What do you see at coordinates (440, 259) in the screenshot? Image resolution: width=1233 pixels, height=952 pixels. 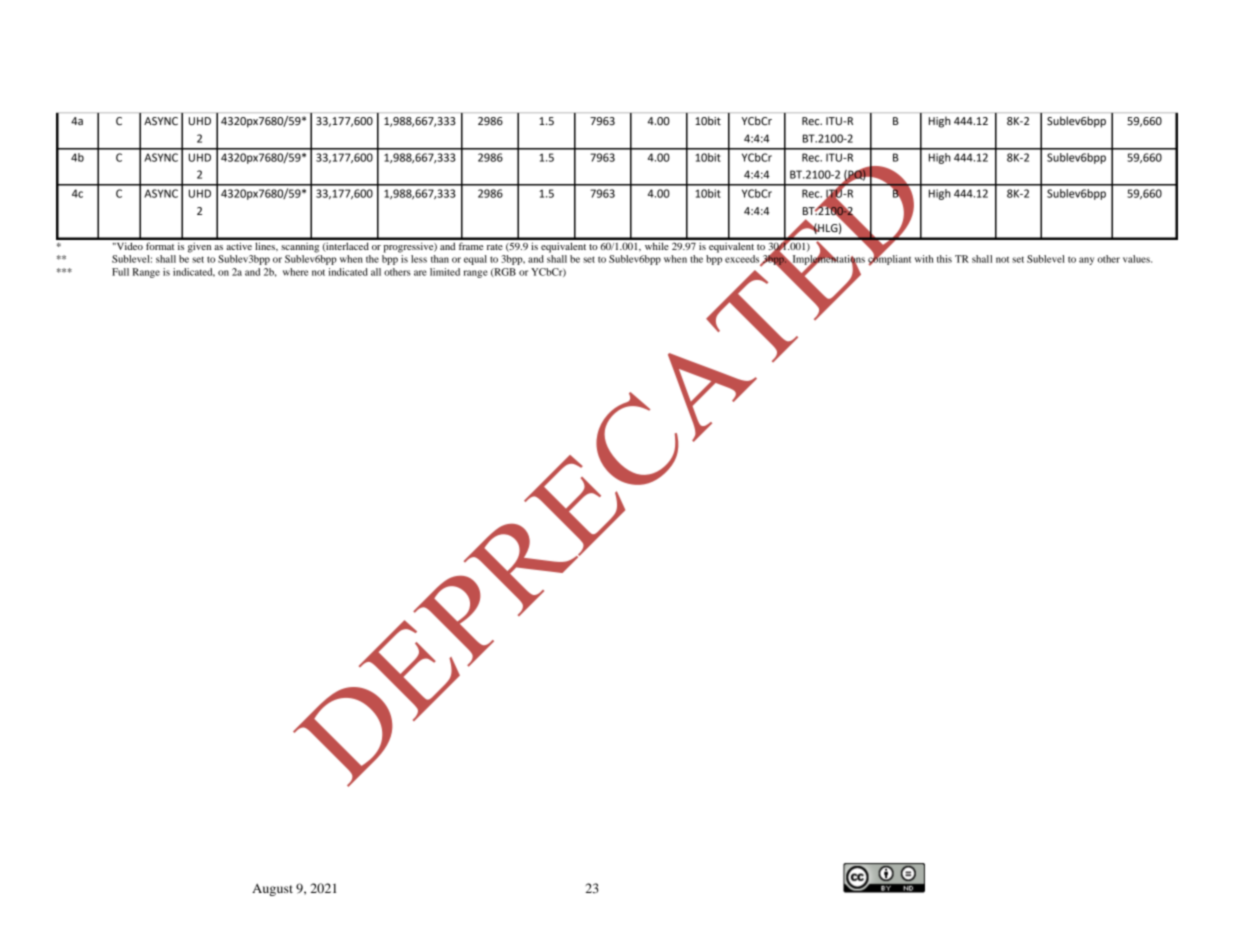 I see `than` at bounding box center [440, 259].
